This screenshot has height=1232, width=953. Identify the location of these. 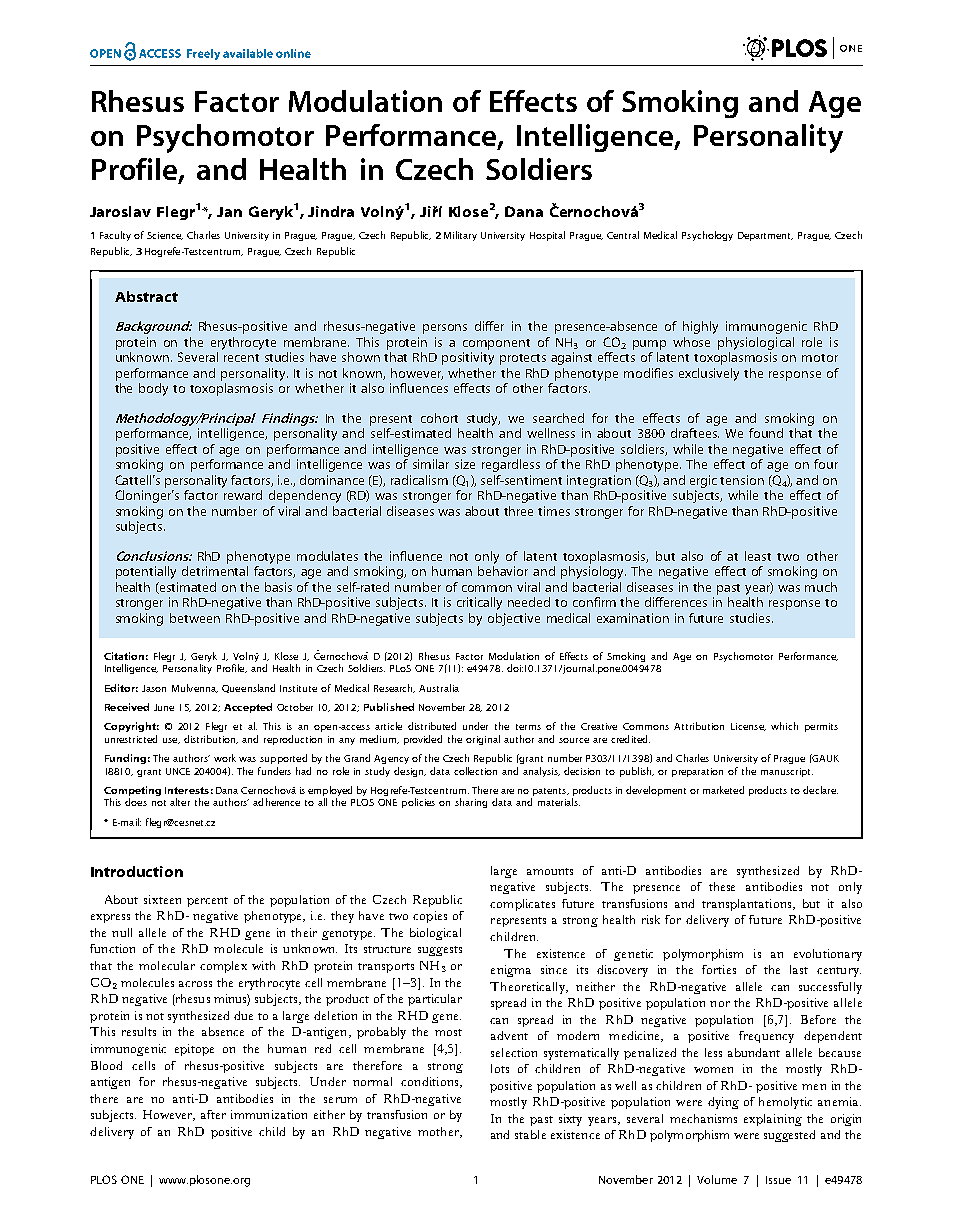
(722, 886).
